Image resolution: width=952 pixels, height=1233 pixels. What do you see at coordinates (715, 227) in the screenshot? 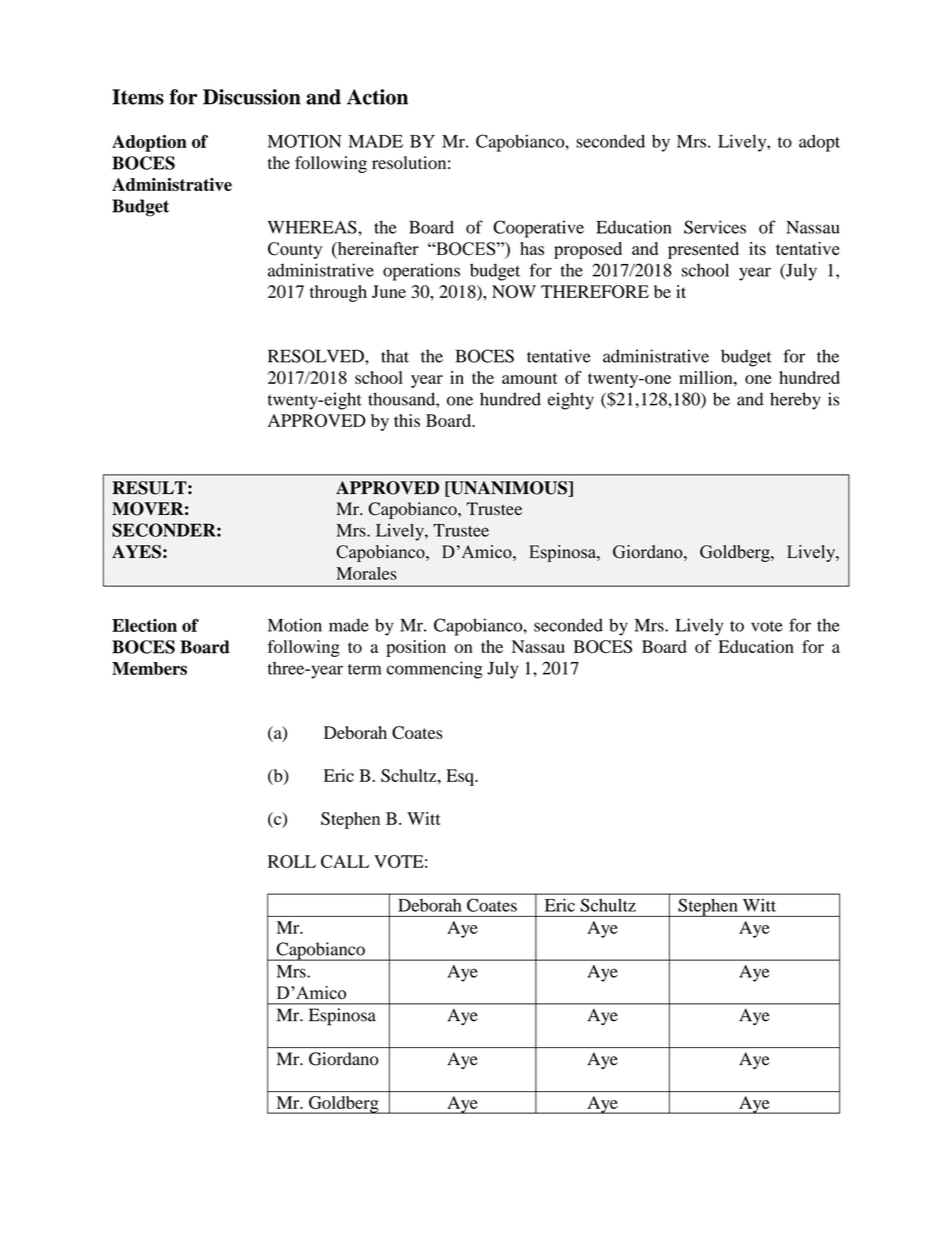
I see `Services` at bounding box center [715, 227].
